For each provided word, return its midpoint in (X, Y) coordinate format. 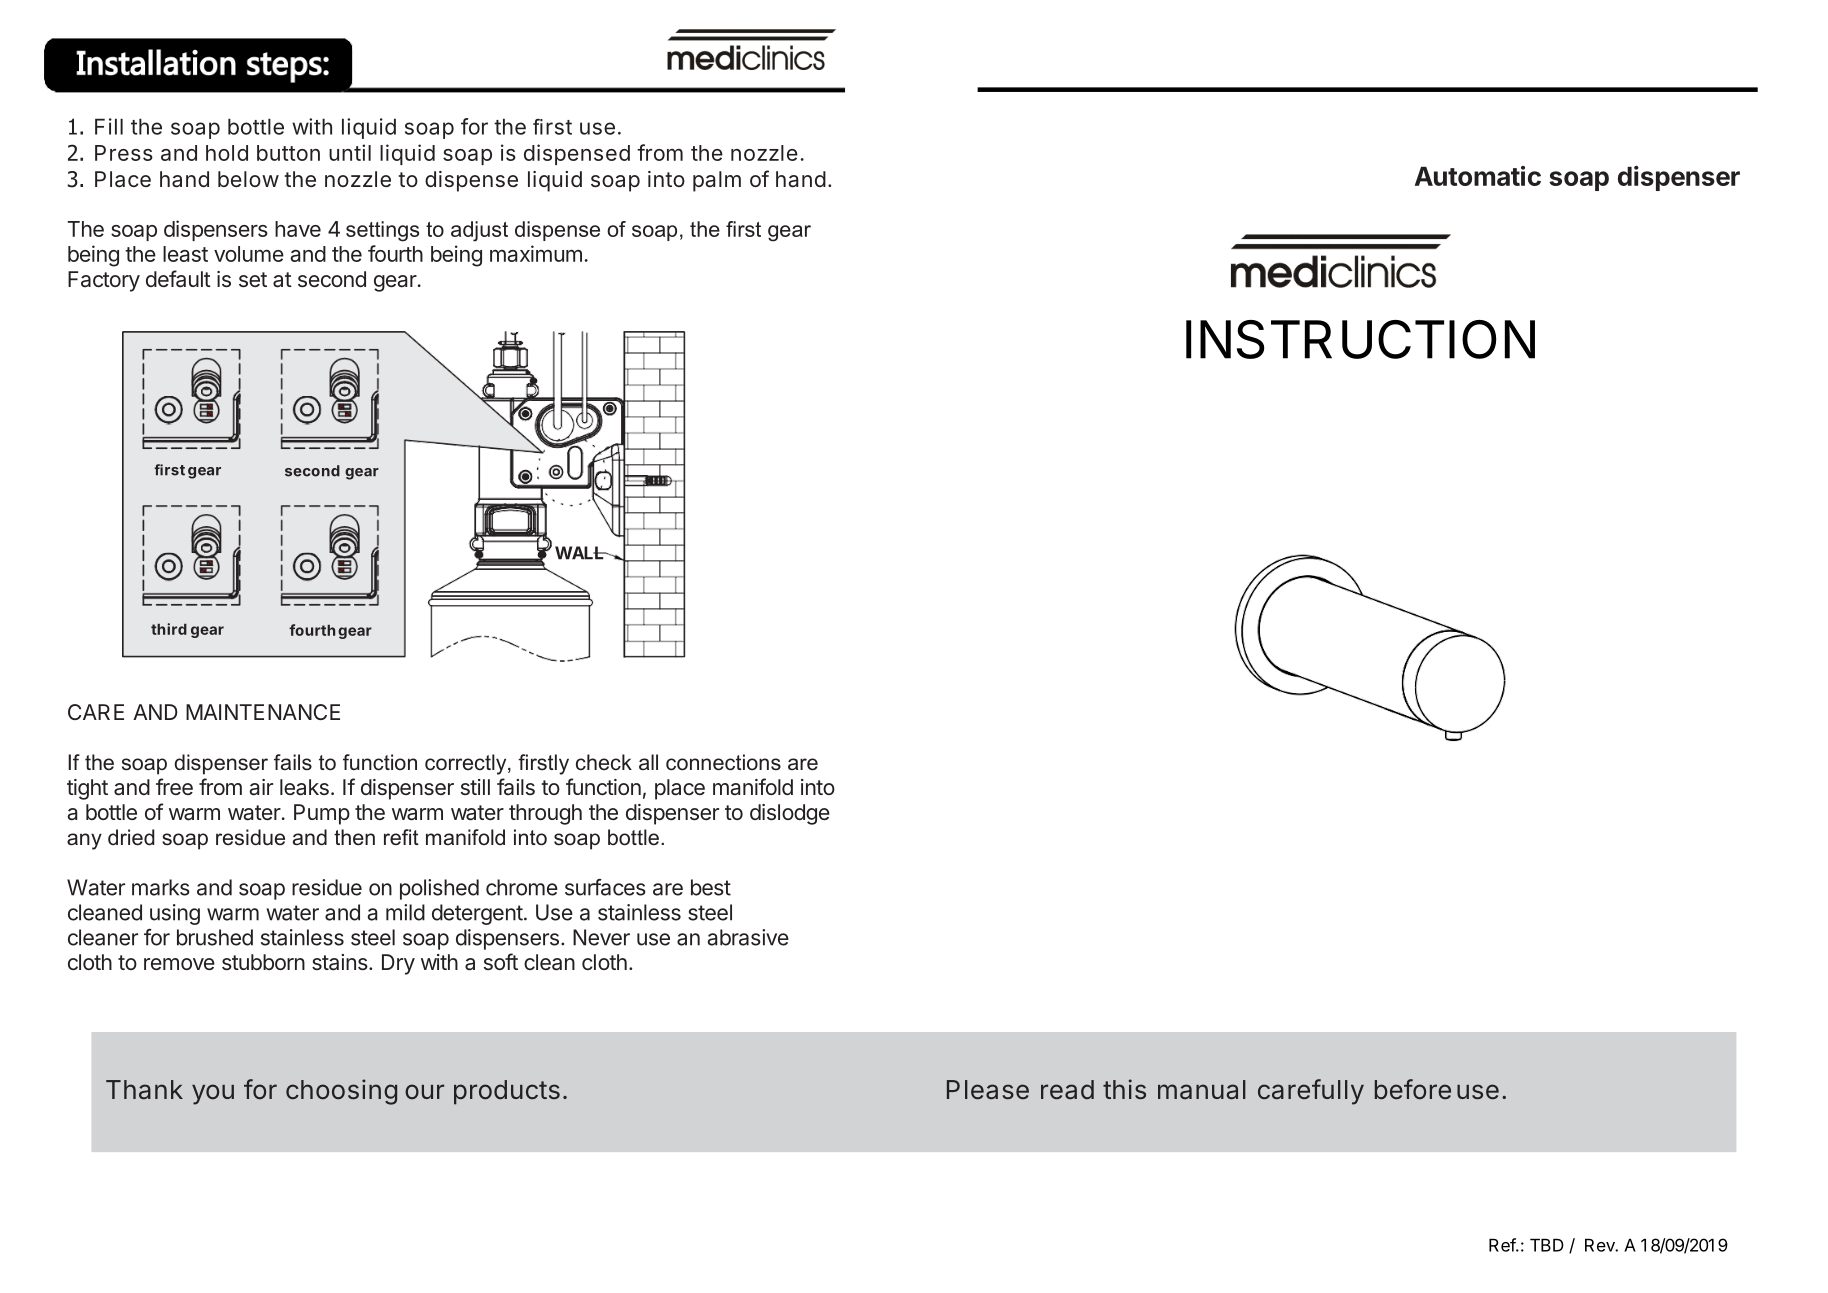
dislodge (790, 814)
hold (227, 153)
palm (717, 181)
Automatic (1478, 176)
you (213, 1094)
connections (723, 762)
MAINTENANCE (263, 712)
